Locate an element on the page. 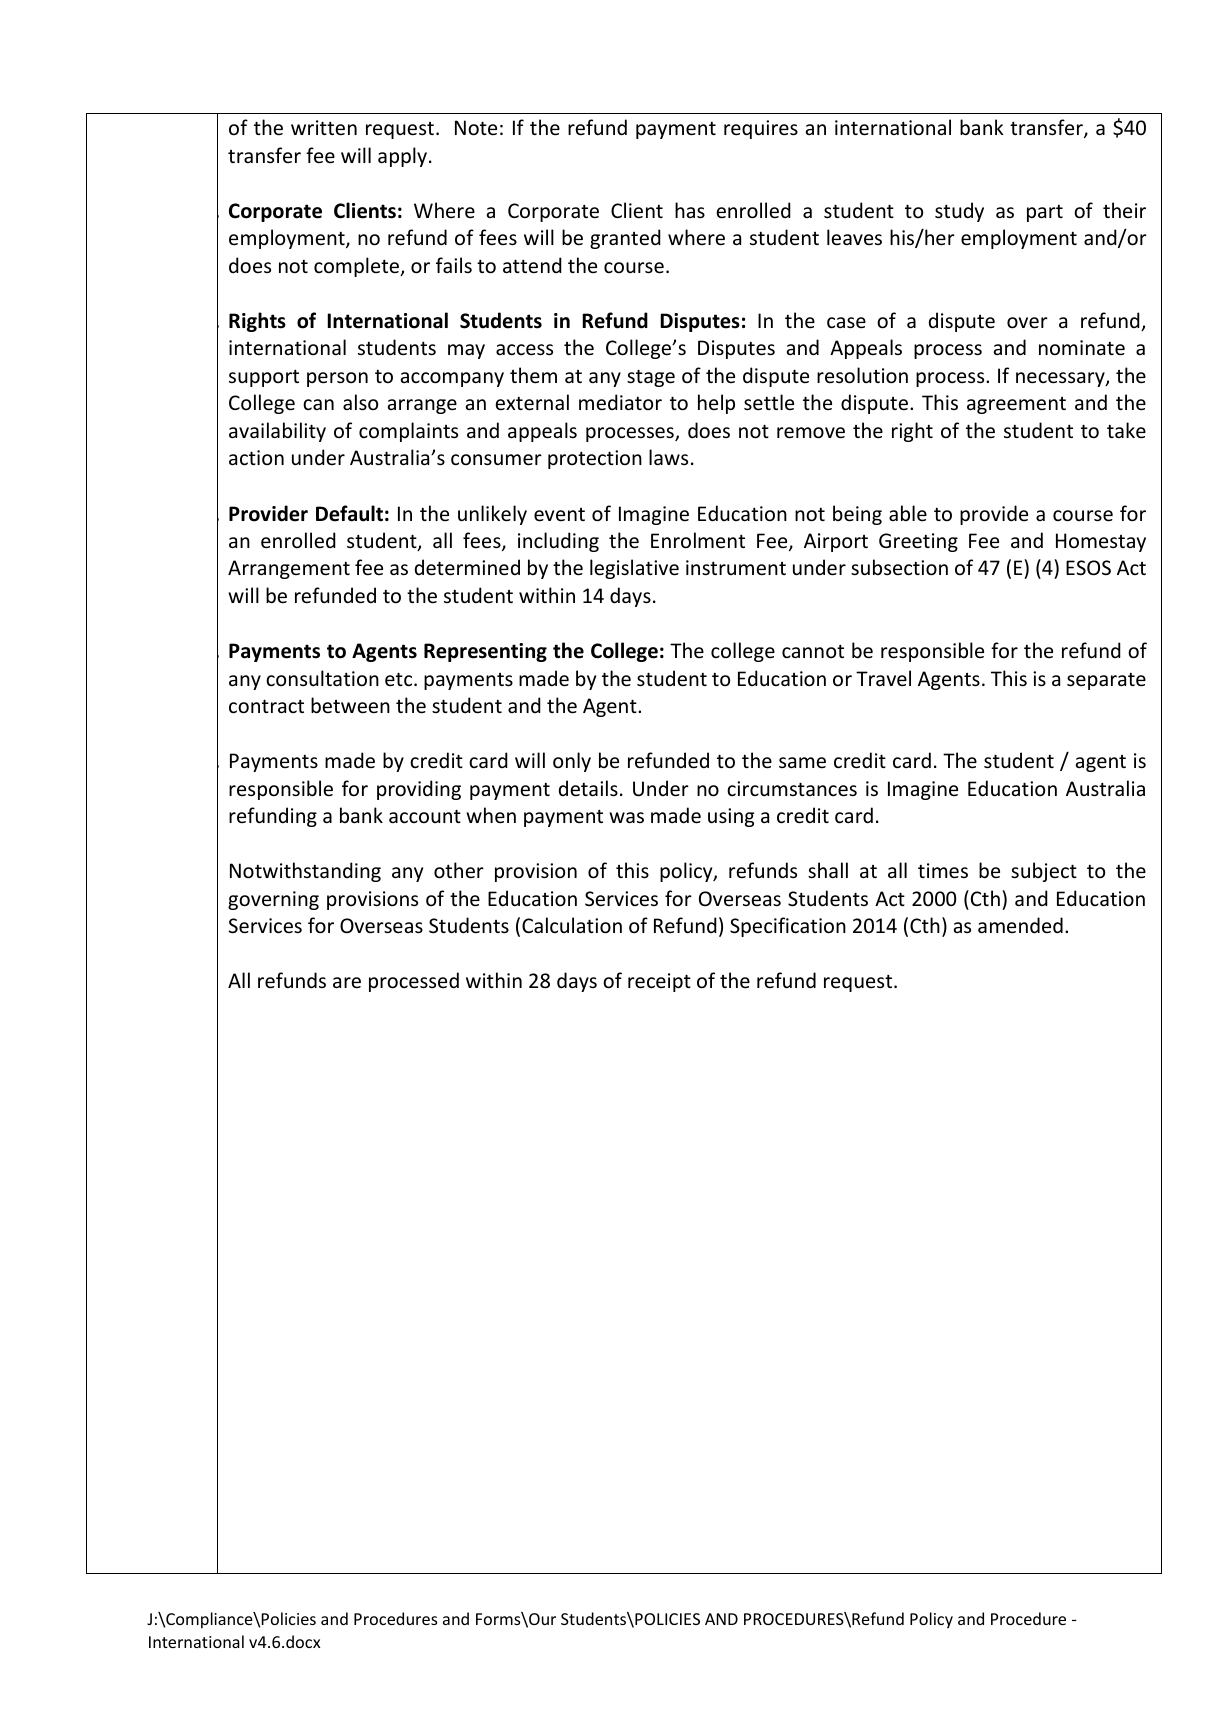 The image size is (1220, 1726). receipt is located at coordinates (659, 982).
